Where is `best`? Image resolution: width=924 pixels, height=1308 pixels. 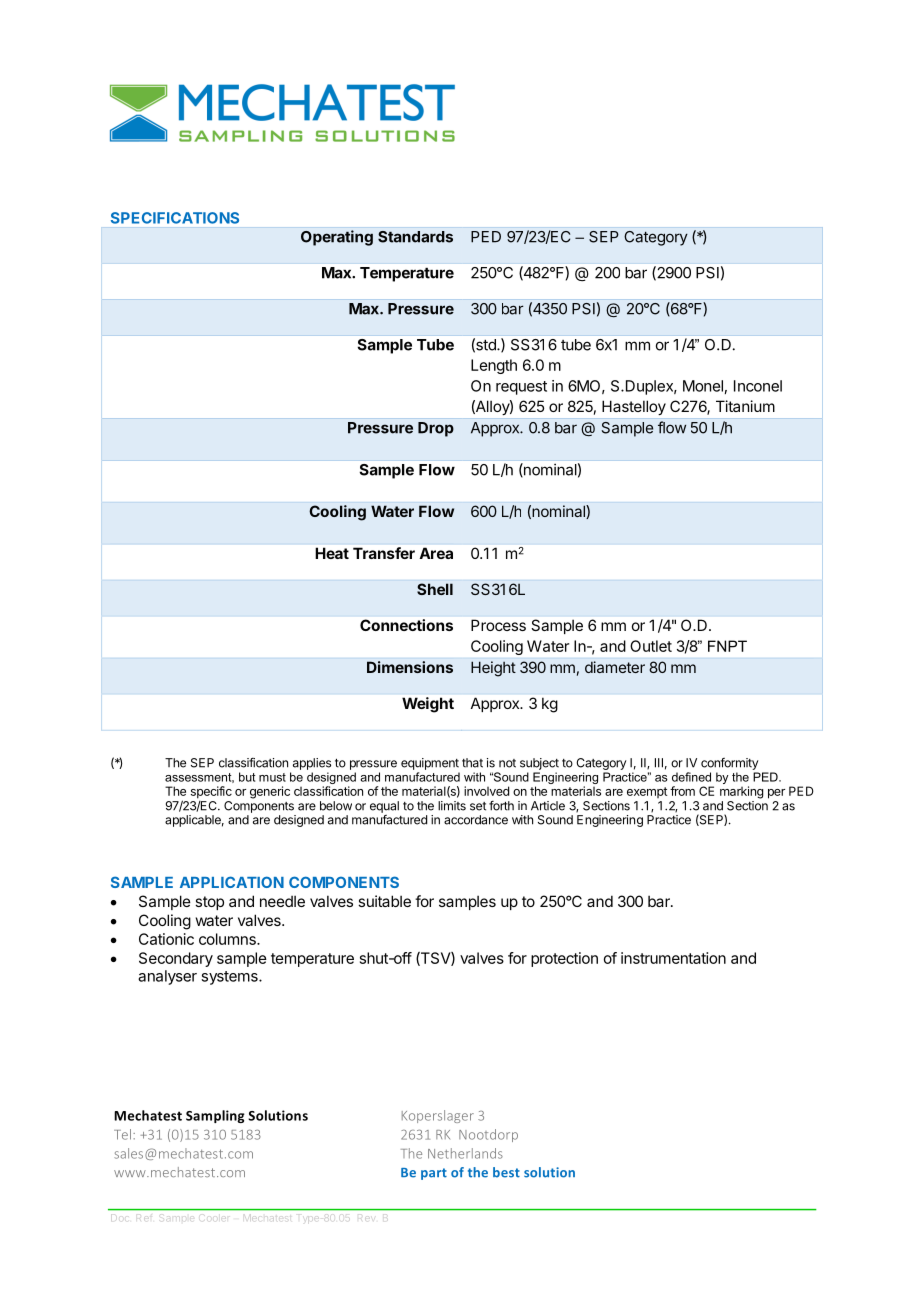
best is located at coordinates (506, 1172).
